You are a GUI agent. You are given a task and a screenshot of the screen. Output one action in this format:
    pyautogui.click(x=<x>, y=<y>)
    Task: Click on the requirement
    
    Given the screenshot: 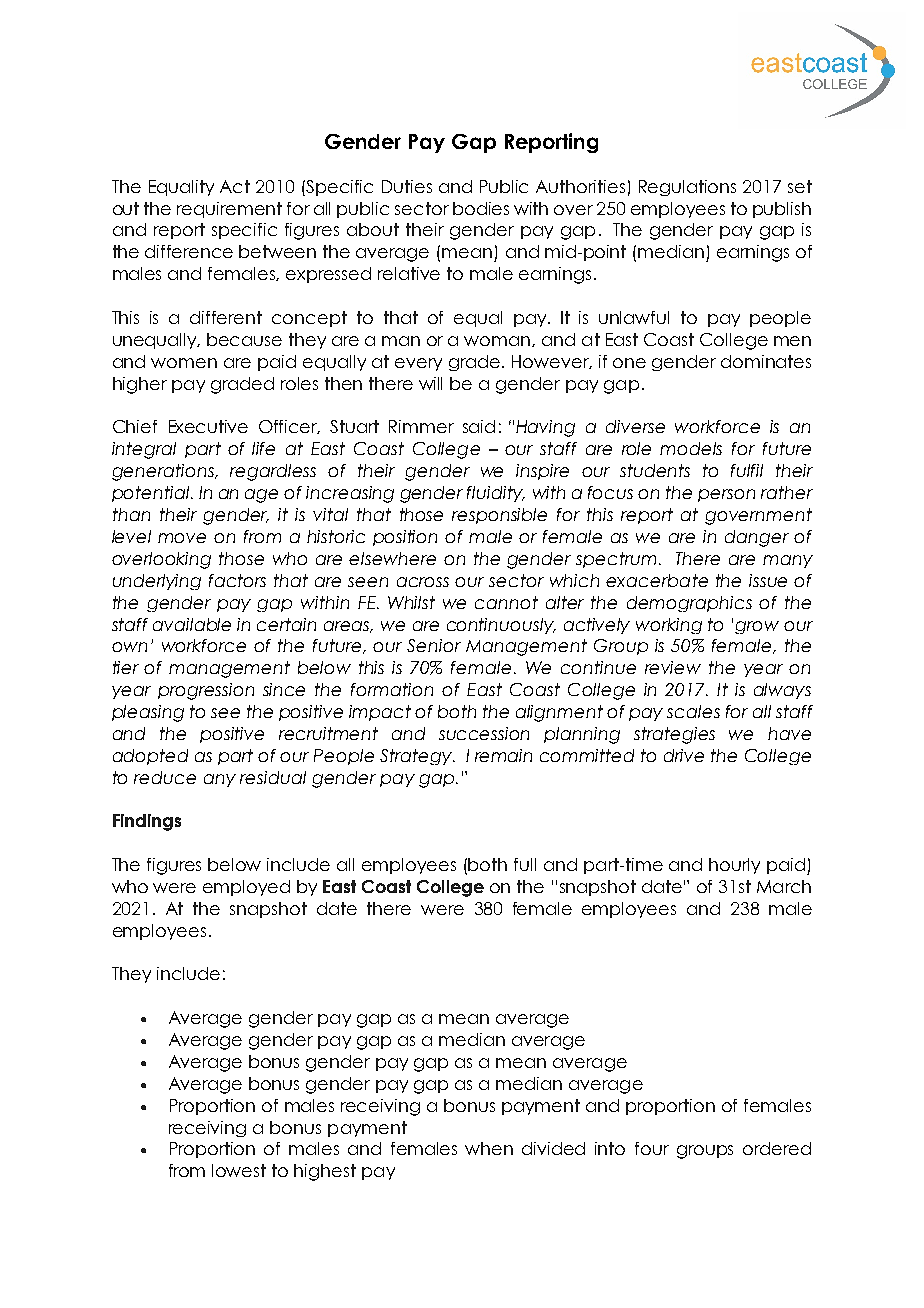 What is the action you would take?
    pyautogui.click(x=229, y=210)
